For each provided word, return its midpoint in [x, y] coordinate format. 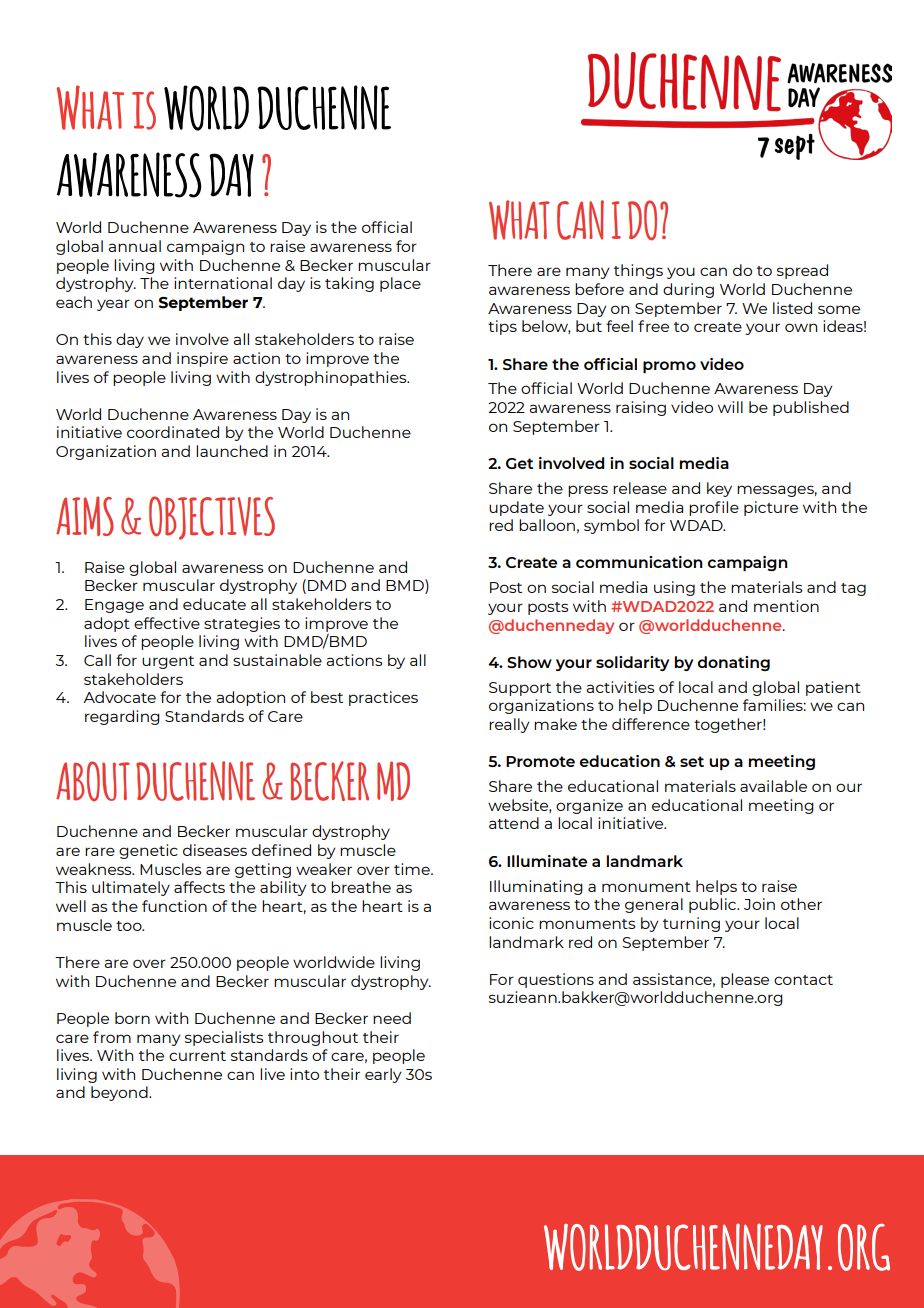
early [383, 1075]
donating [734, 663]
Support [520, 689]
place [400, 284]
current [197, 1056]
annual [134, 246]
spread [802, 271]
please [745, 980]
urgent [168, 662]
